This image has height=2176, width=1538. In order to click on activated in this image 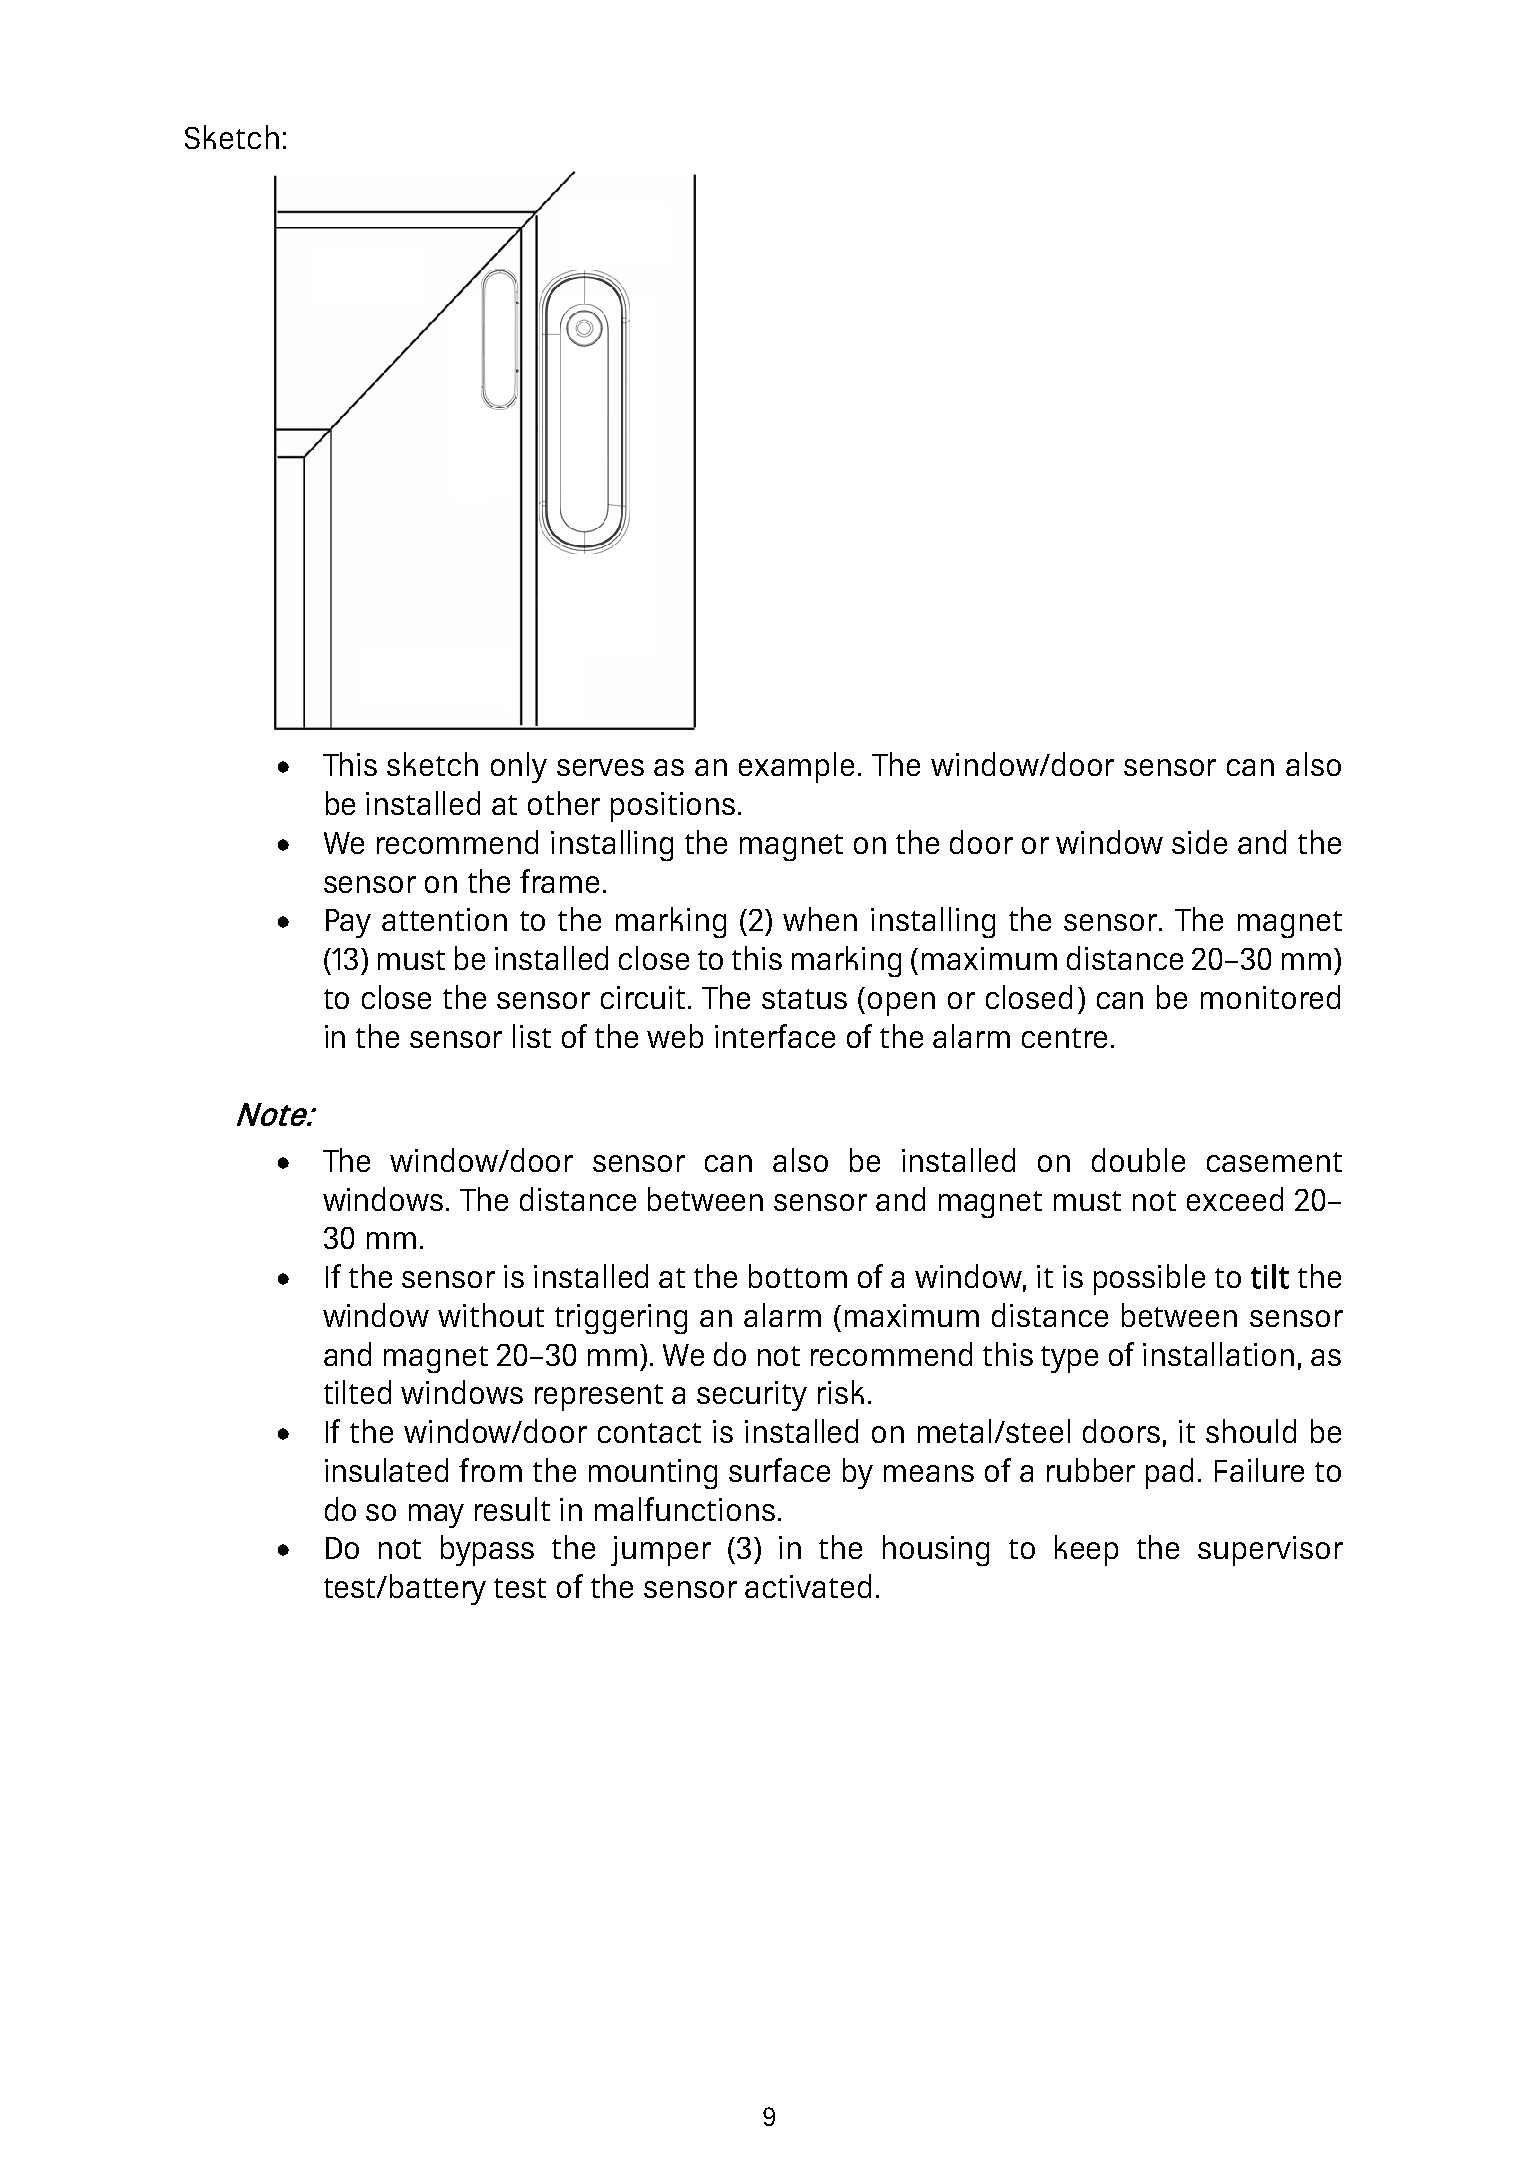, I will do `click(808, 1586)`.
